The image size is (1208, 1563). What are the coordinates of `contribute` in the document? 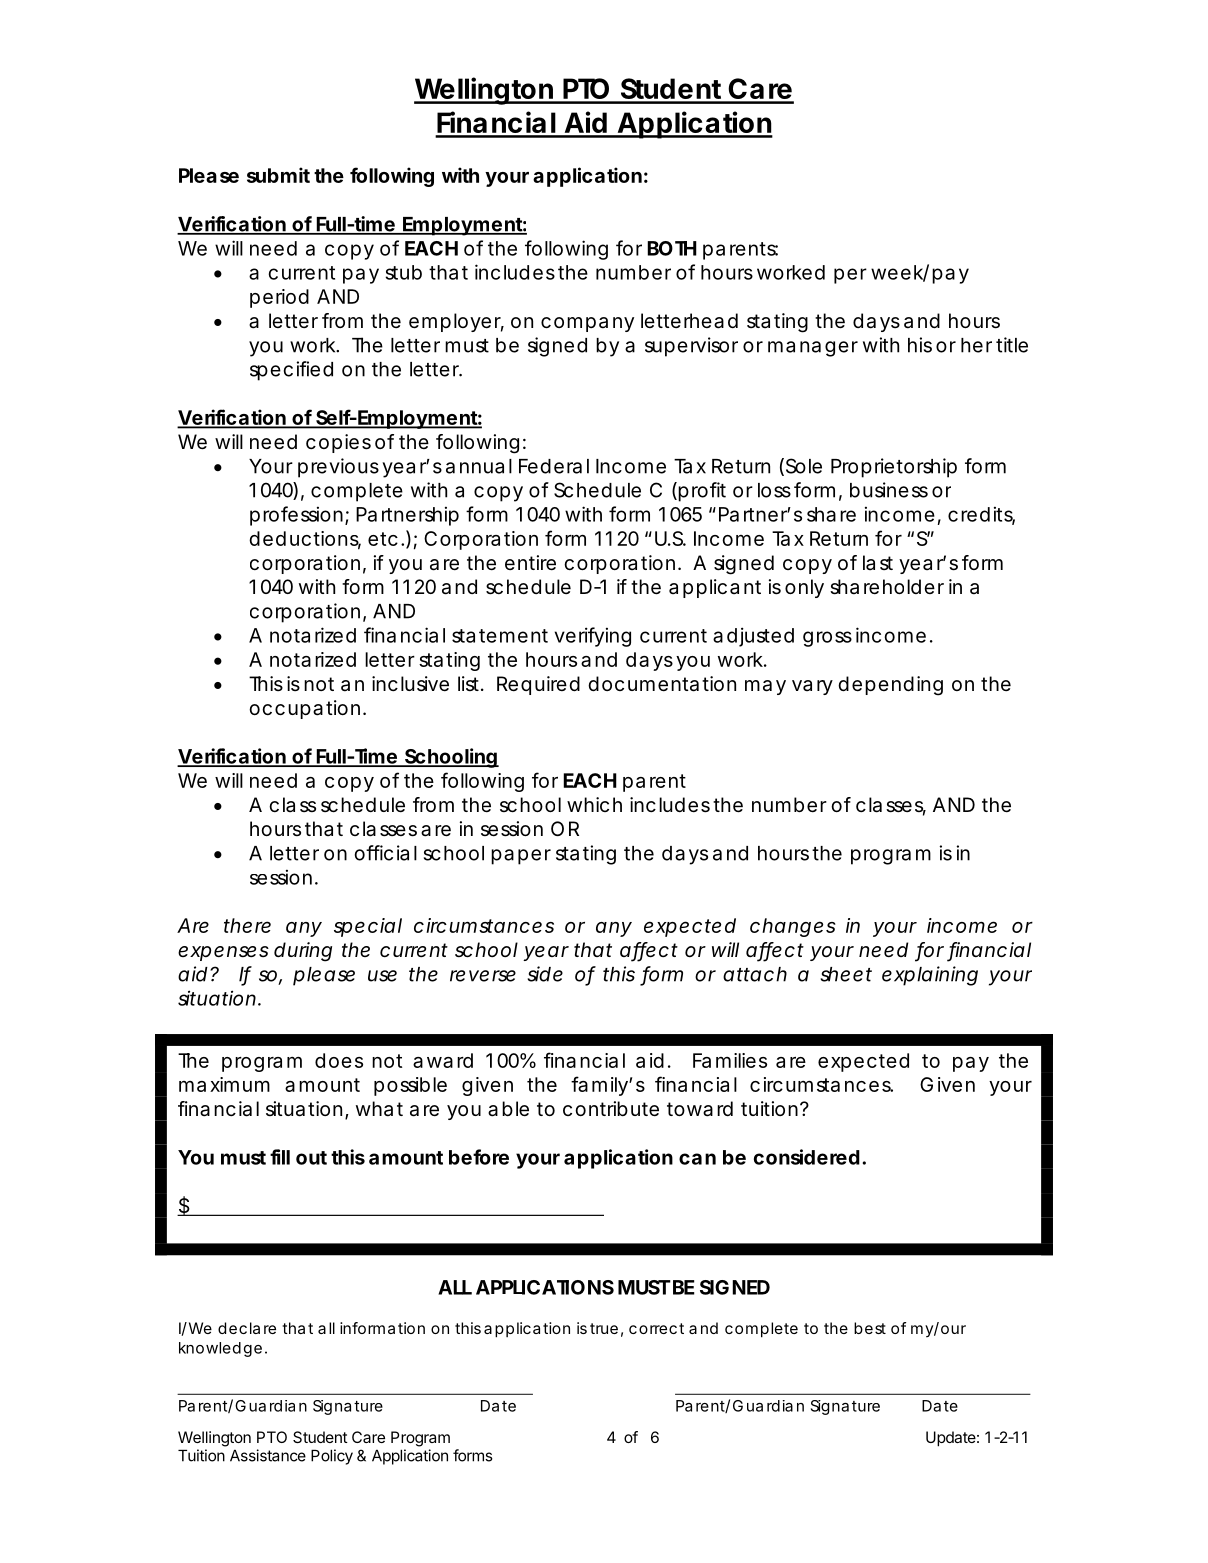 It's located at (611, 1109).
